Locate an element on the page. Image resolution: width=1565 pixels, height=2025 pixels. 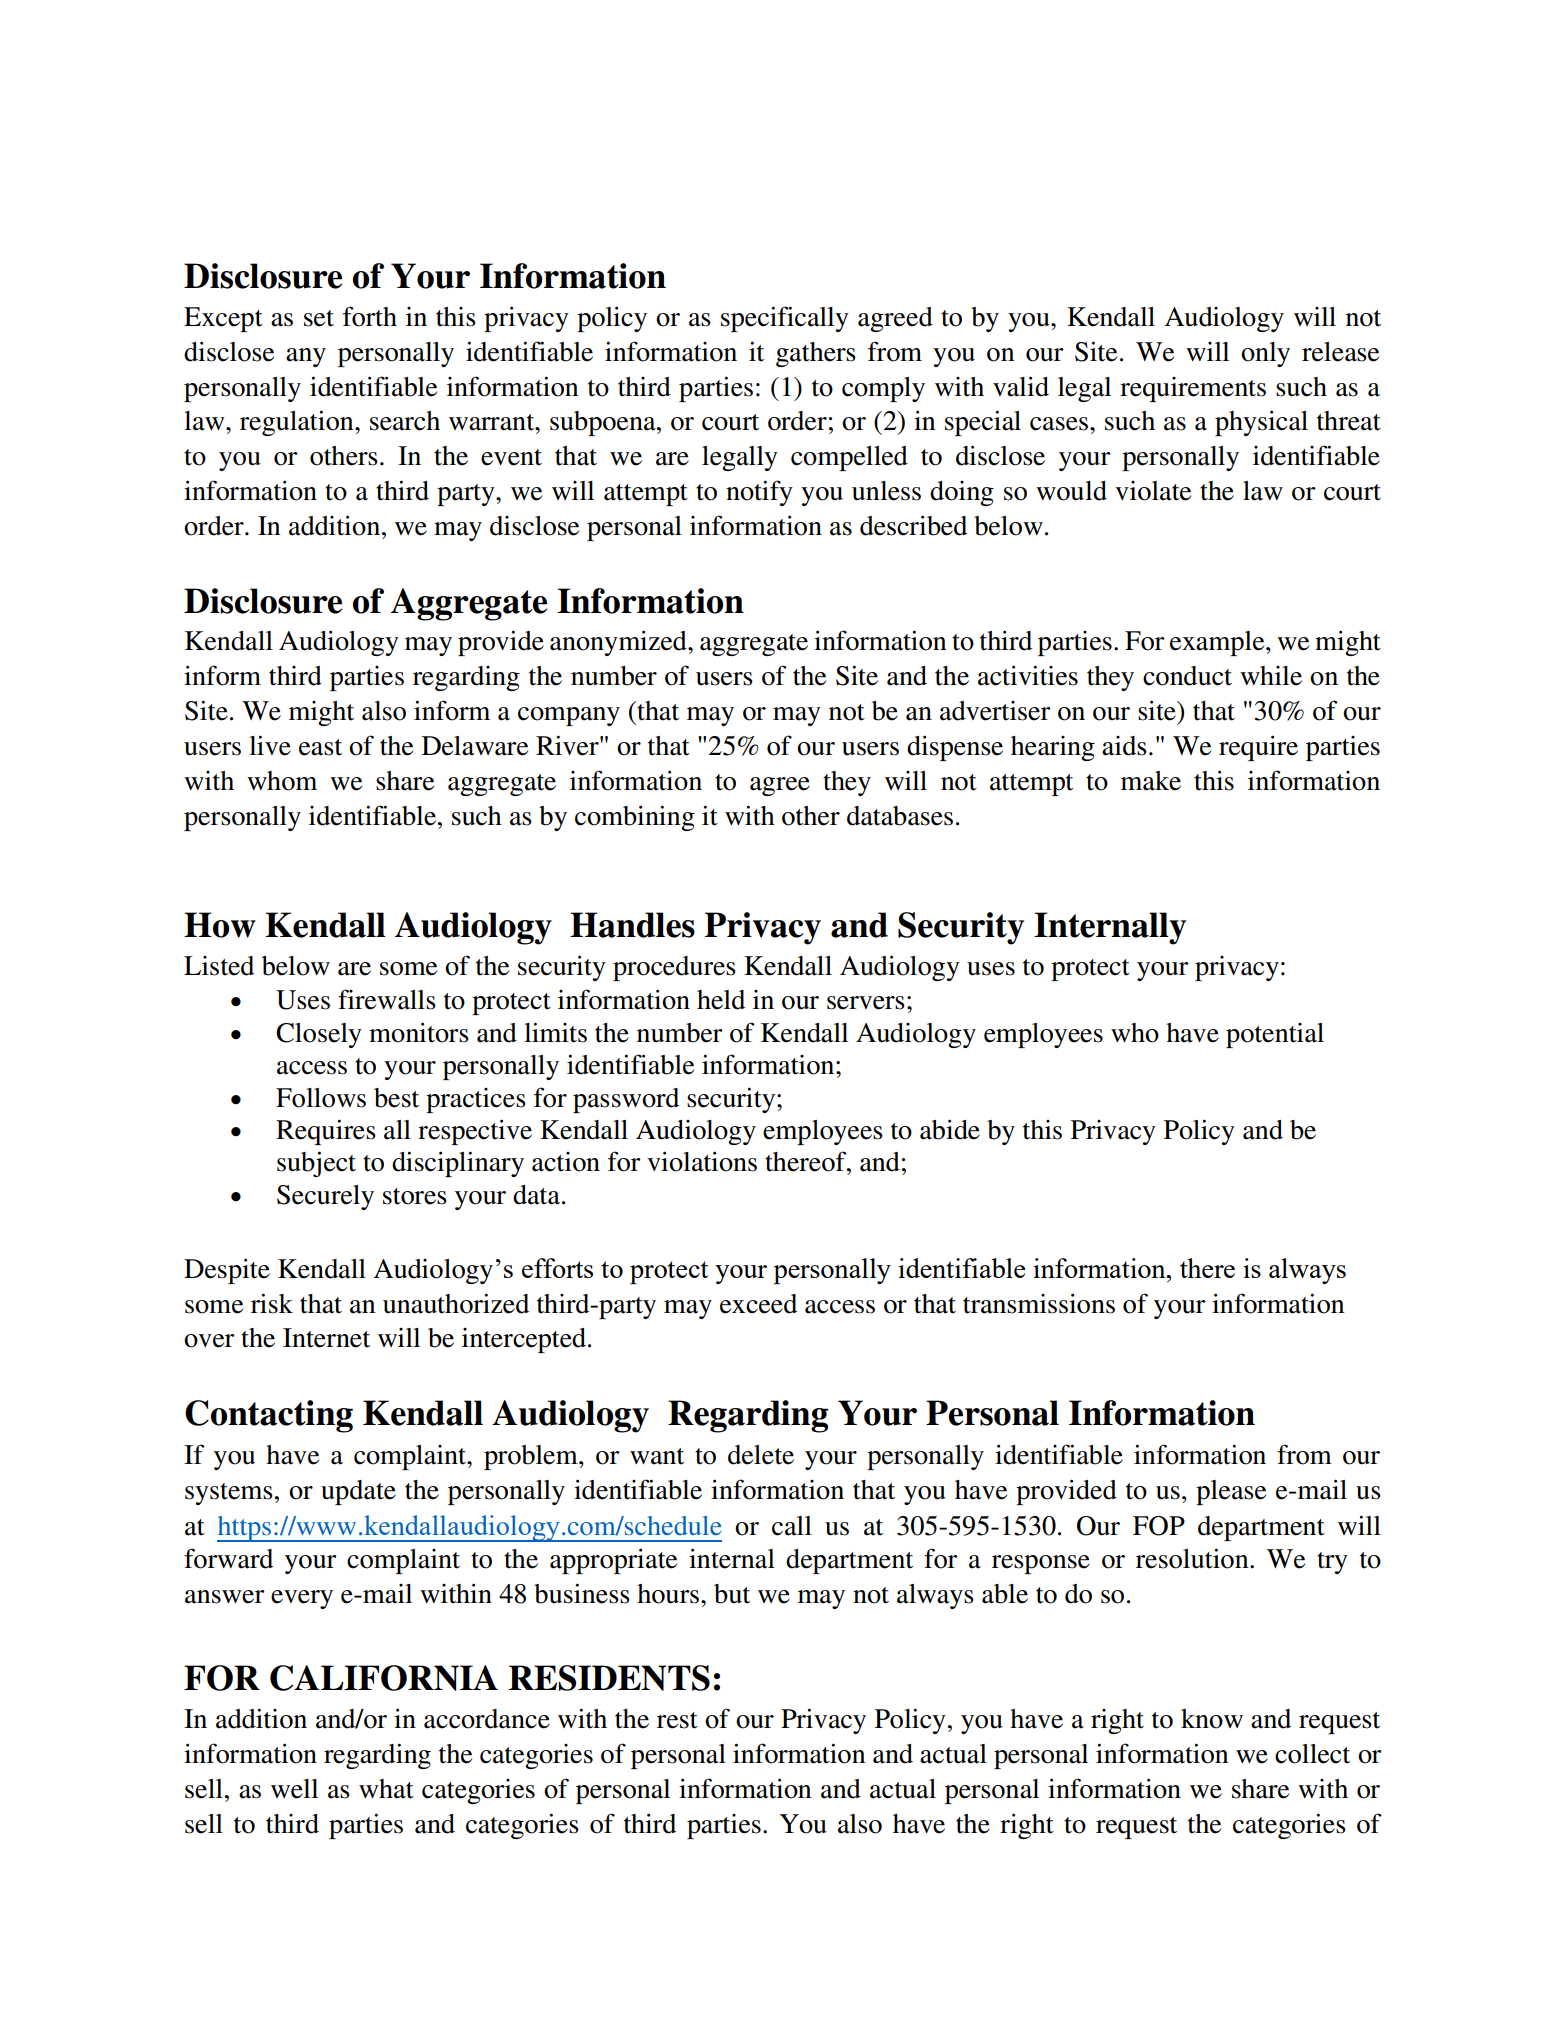
potential is located at coordinates (1275, 1035).
